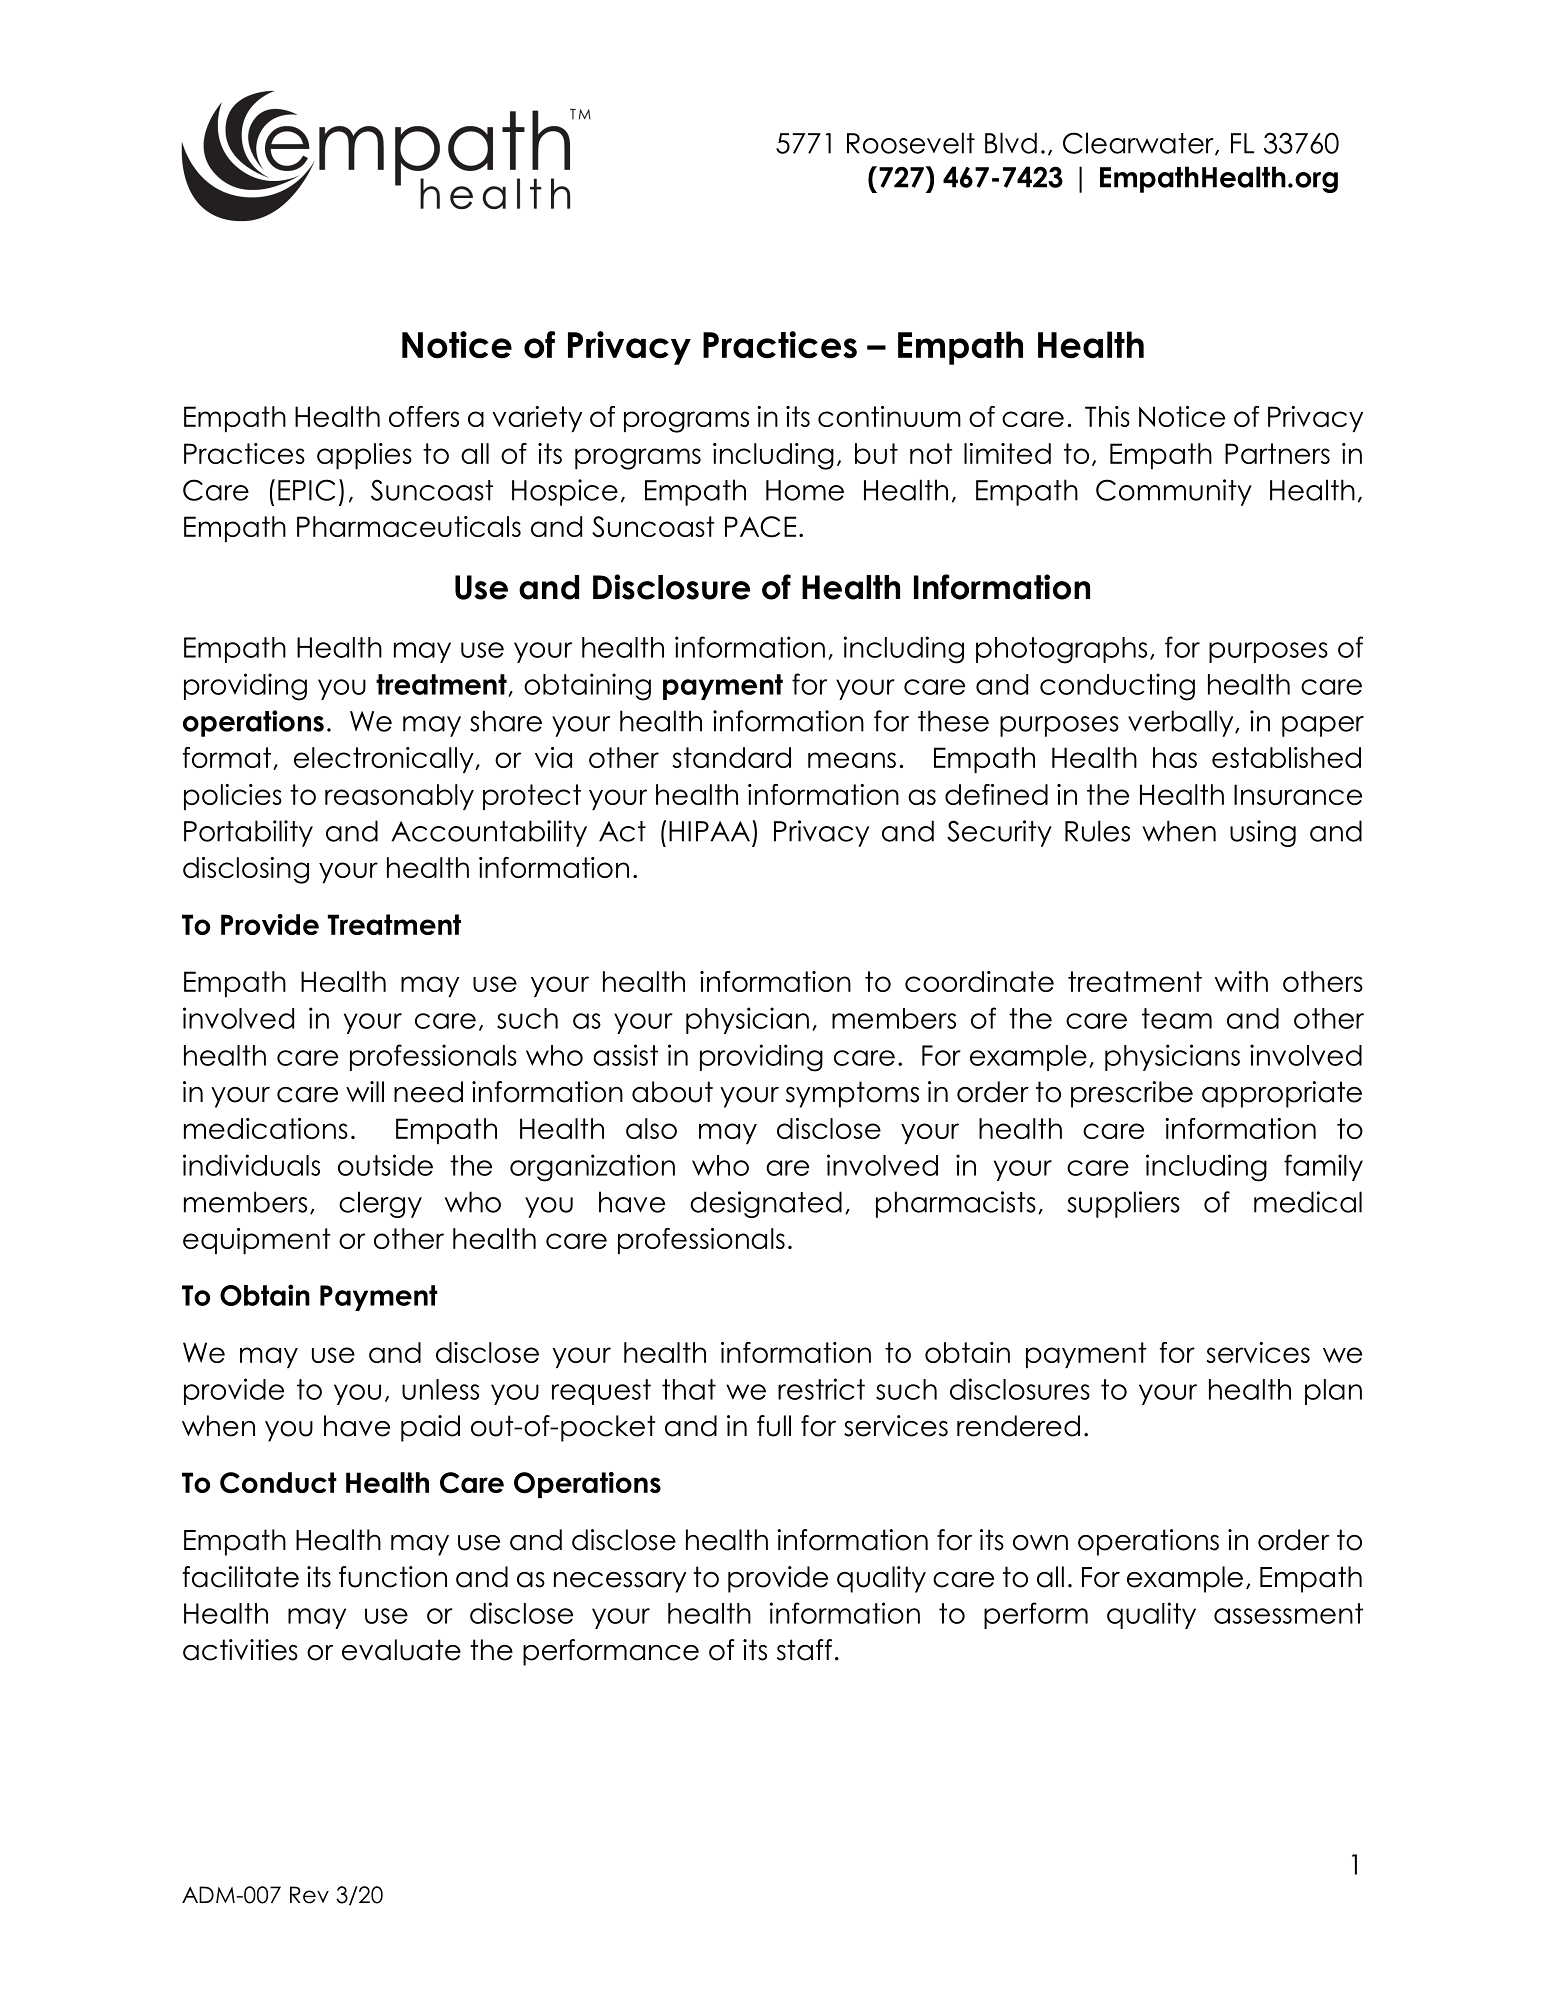 The height and width of the screenshot is (1999, 1545). What do you see at coordinates (385, 760) in the screenshot?
I see `electronically` at bounding box center [385, 760].
